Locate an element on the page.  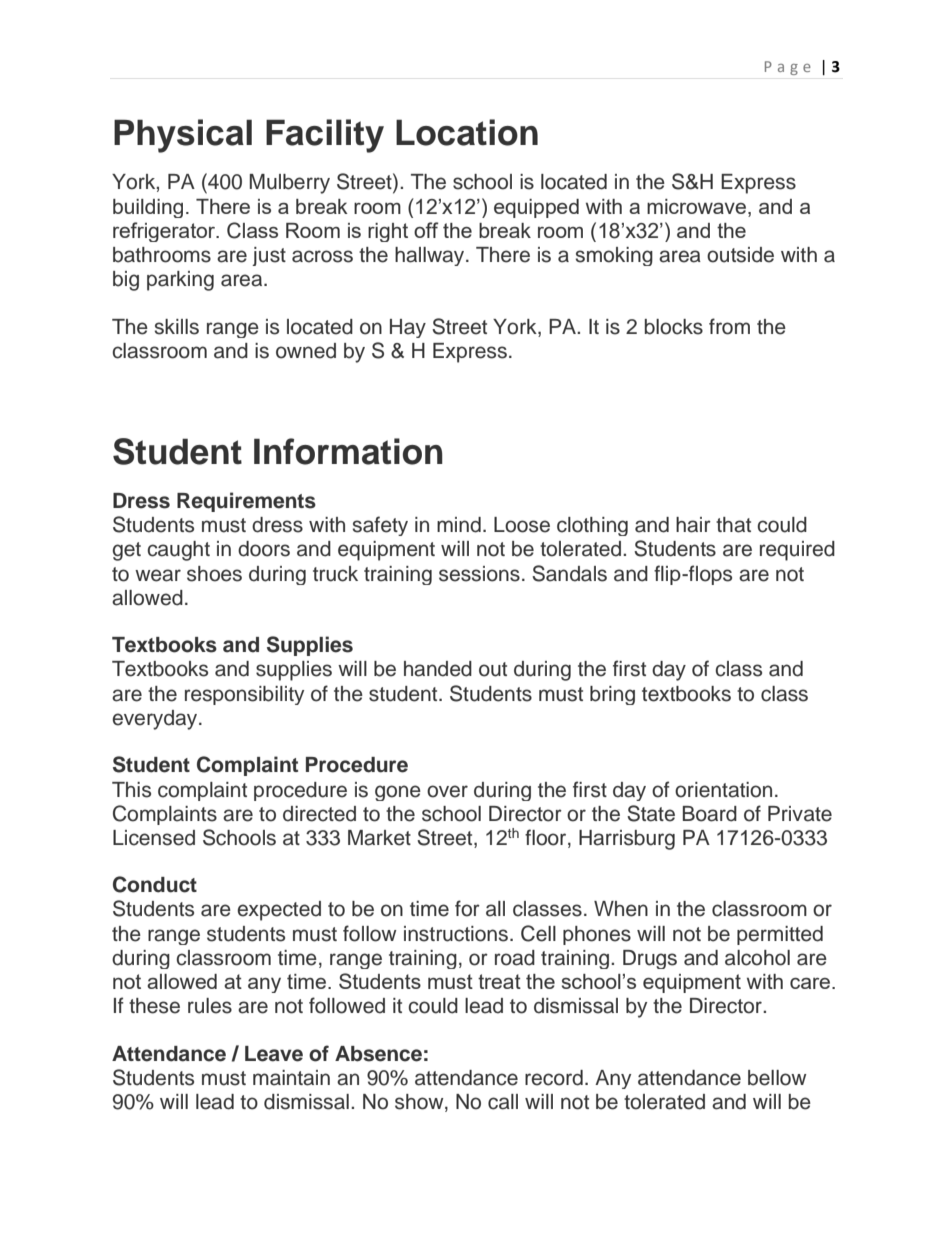
that is located at coordinates (733, 525).
